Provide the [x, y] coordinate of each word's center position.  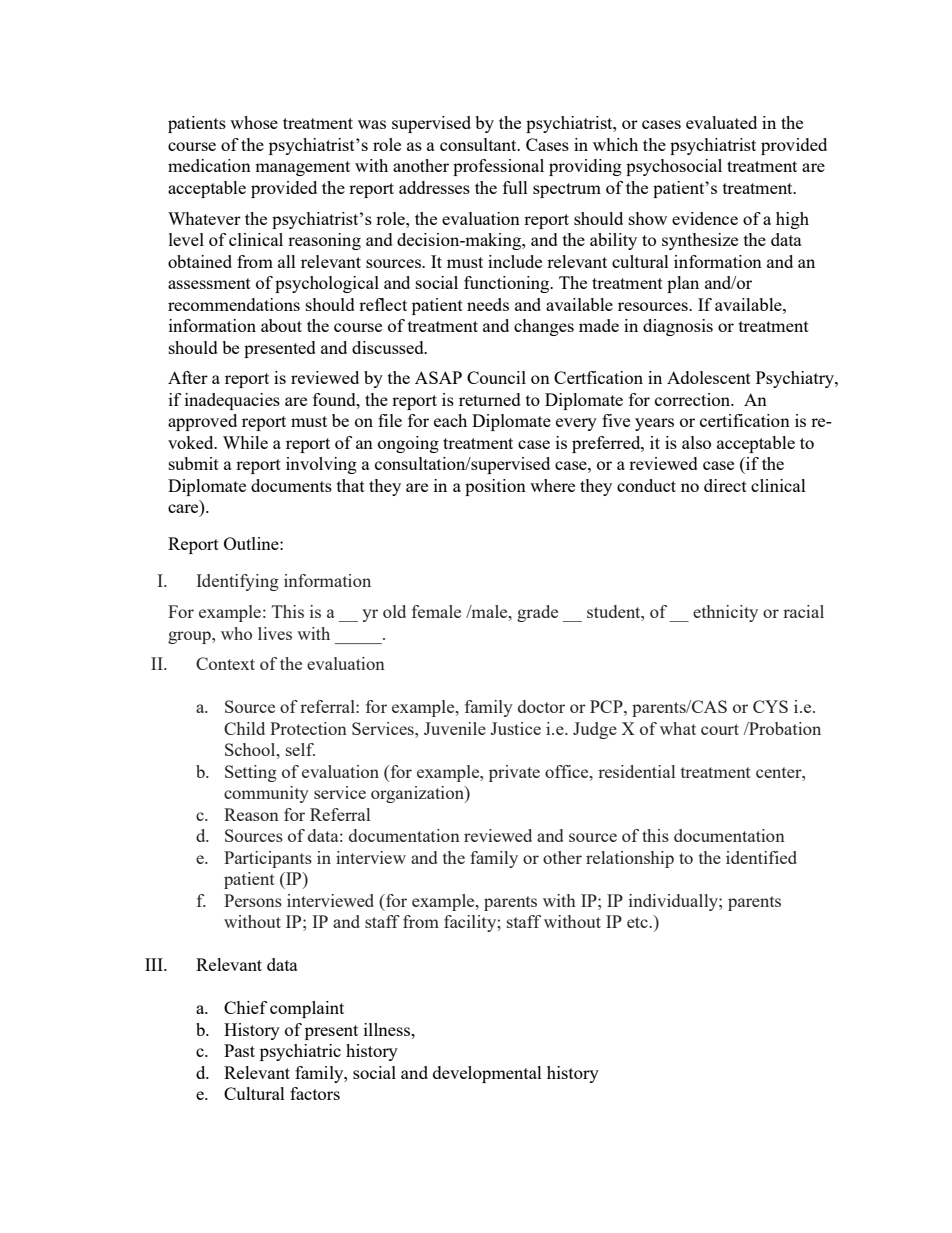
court [720, 729]
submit [194, 463]
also [696, 442]
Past [239, 1050]
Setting [251, 773]
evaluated [721, 122]
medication [209, 165]
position [495, 487]
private [514, 773]
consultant [479, 144]
